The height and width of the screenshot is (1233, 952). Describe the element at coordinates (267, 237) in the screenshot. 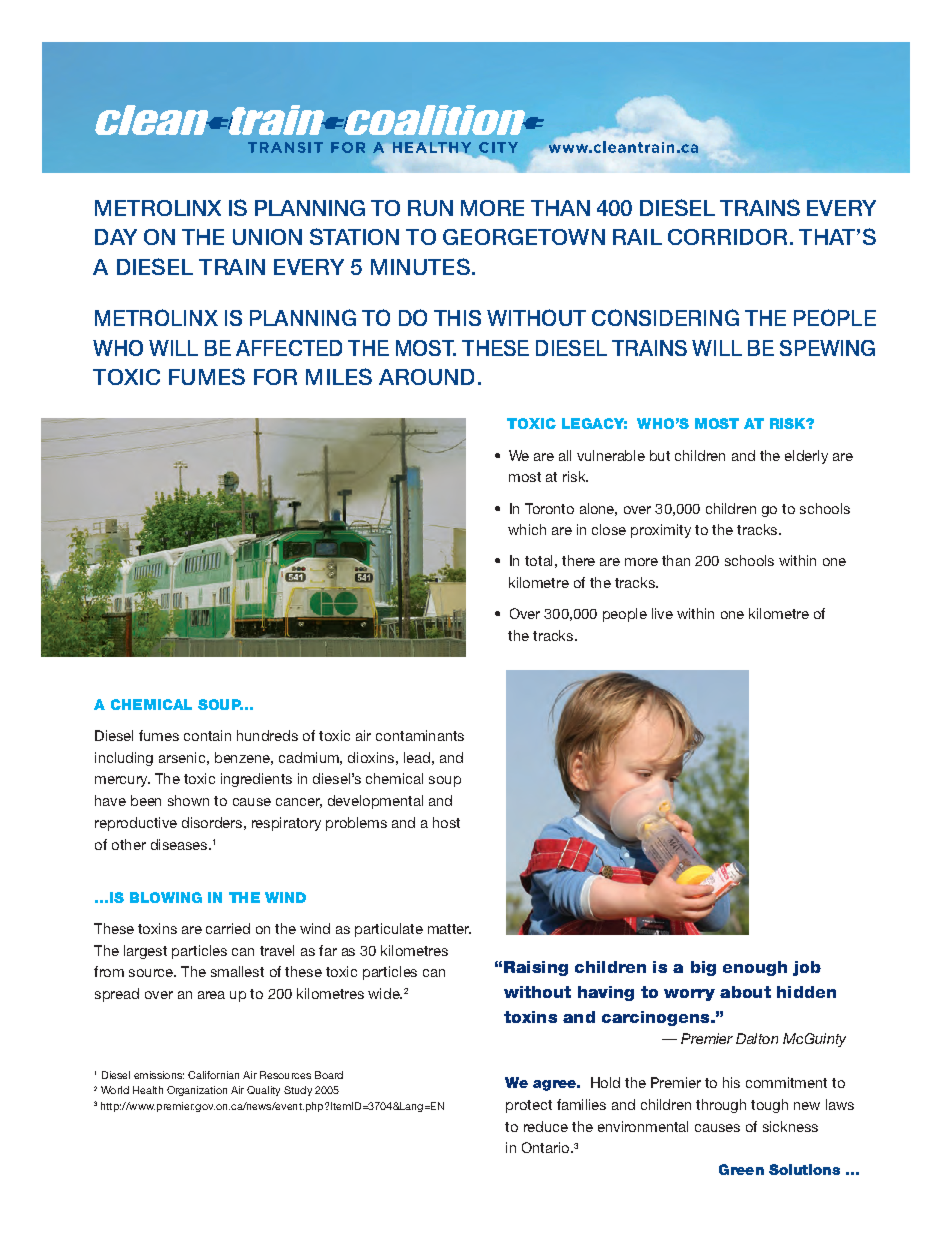

I see `UNION` at that location.
